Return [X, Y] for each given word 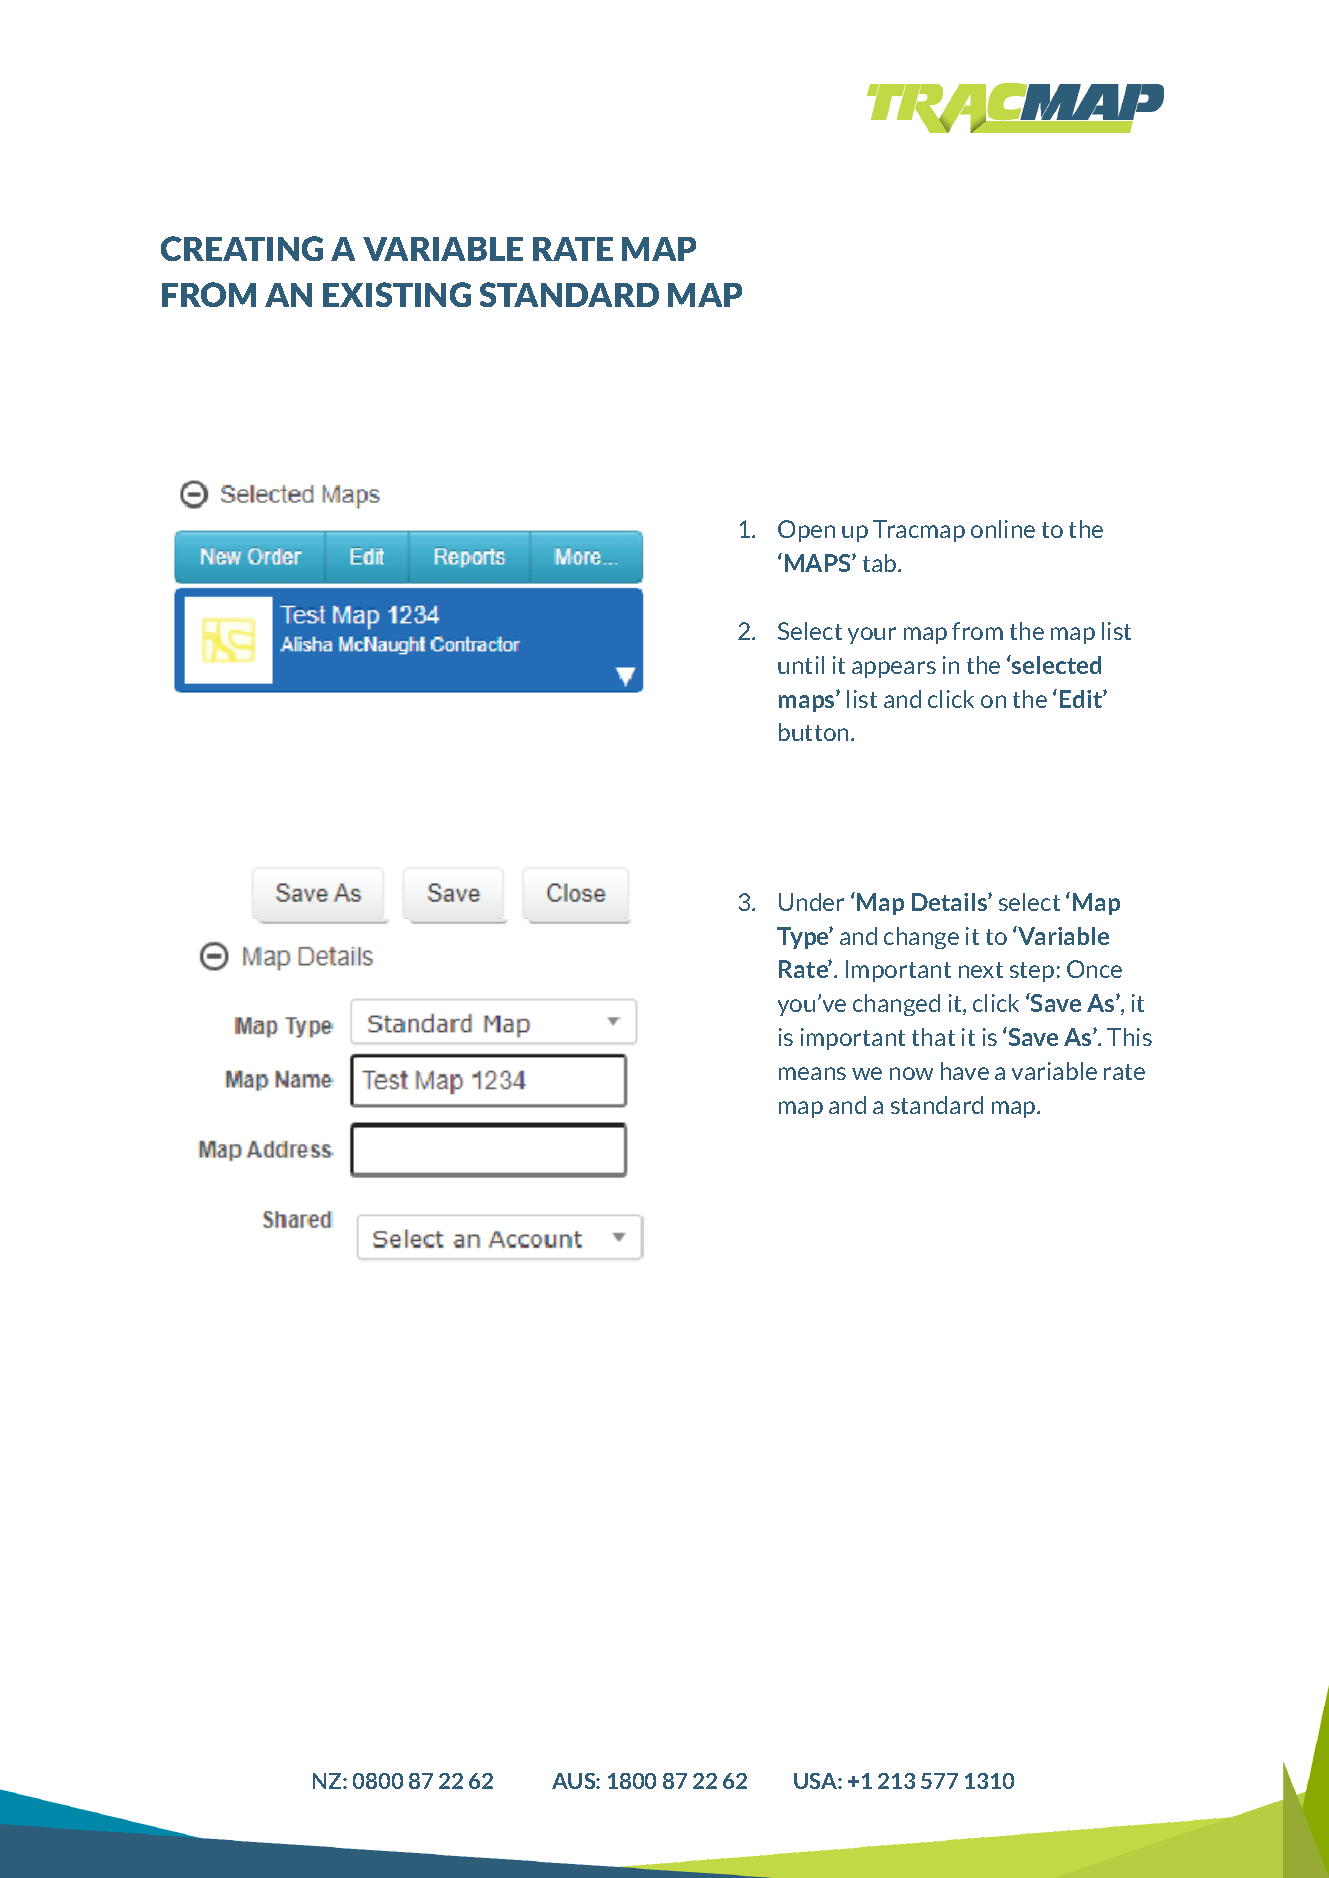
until [801, 665]
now [911, 1073]
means [812, 1073]
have [965, 1071]
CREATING [242, 248]
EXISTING [397, 294]
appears [894, 669]
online [1003, 529]
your [872, 635]
